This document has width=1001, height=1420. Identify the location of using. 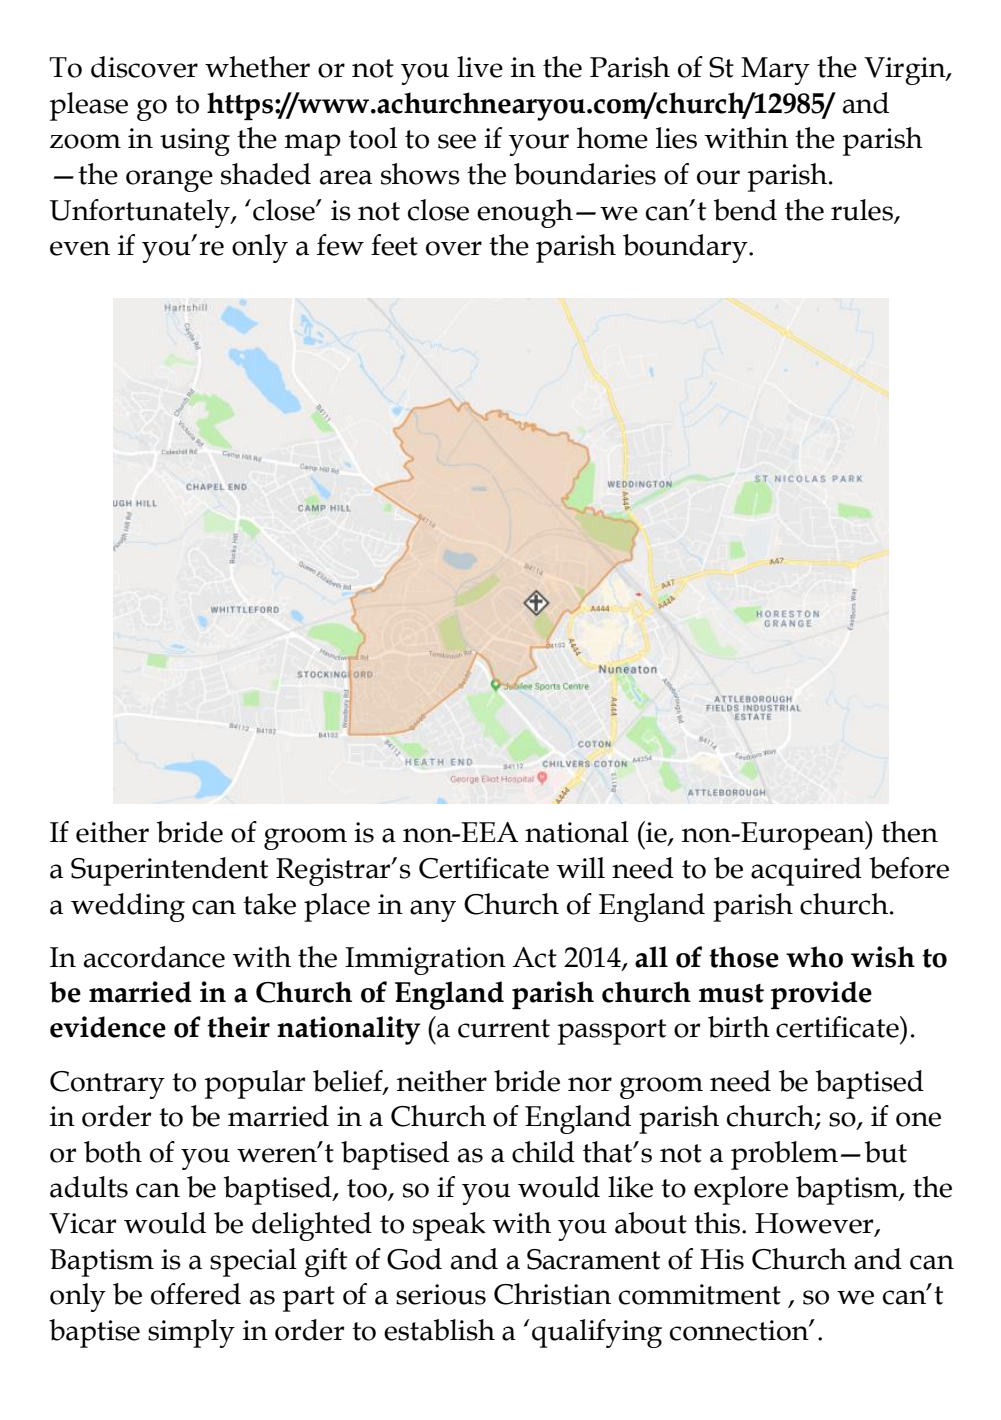
(195, 142).
